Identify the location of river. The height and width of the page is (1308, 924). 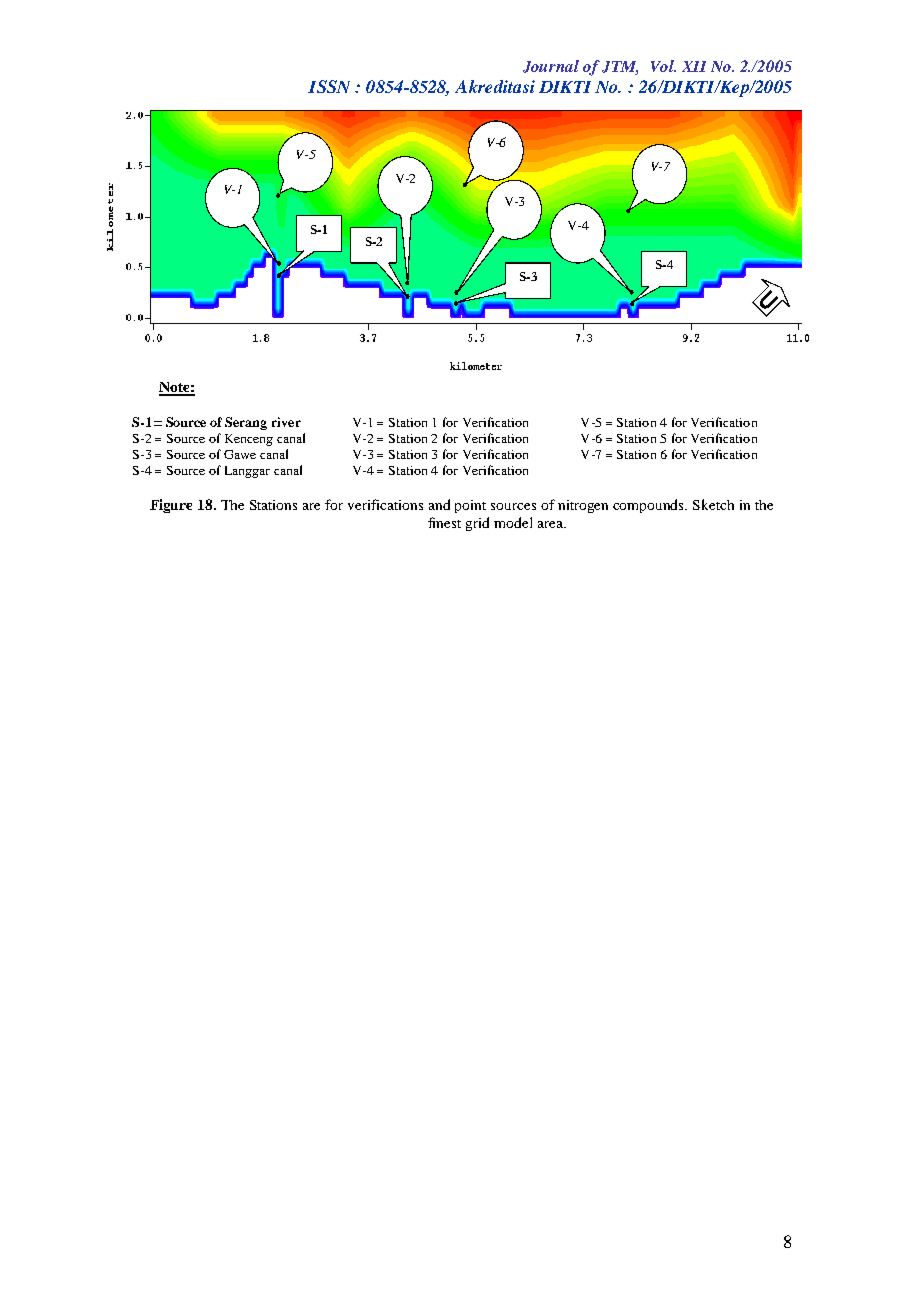
(286, 422).
